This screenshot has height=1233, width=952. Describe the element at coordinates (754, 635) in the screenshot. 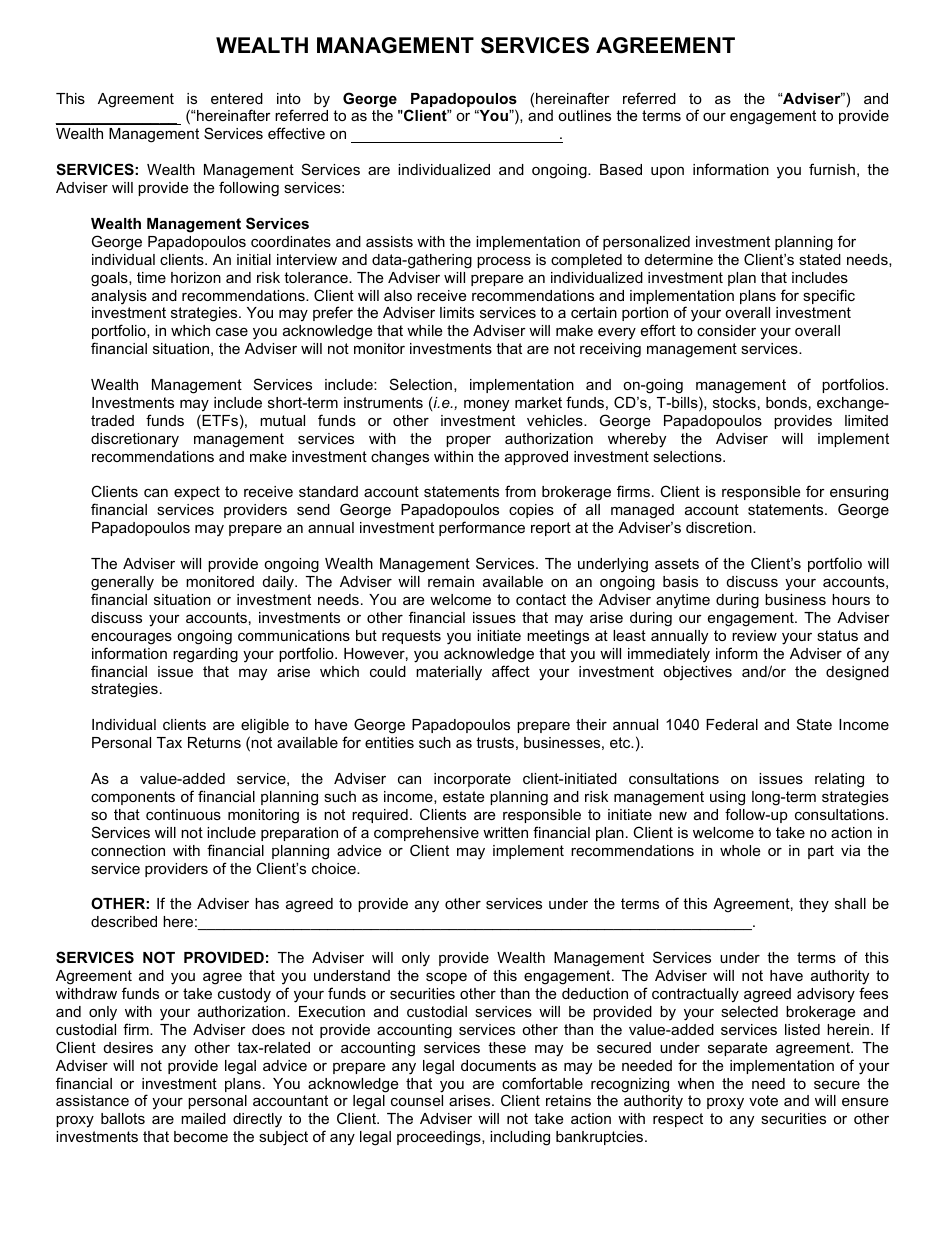

I see `review` at that location.
